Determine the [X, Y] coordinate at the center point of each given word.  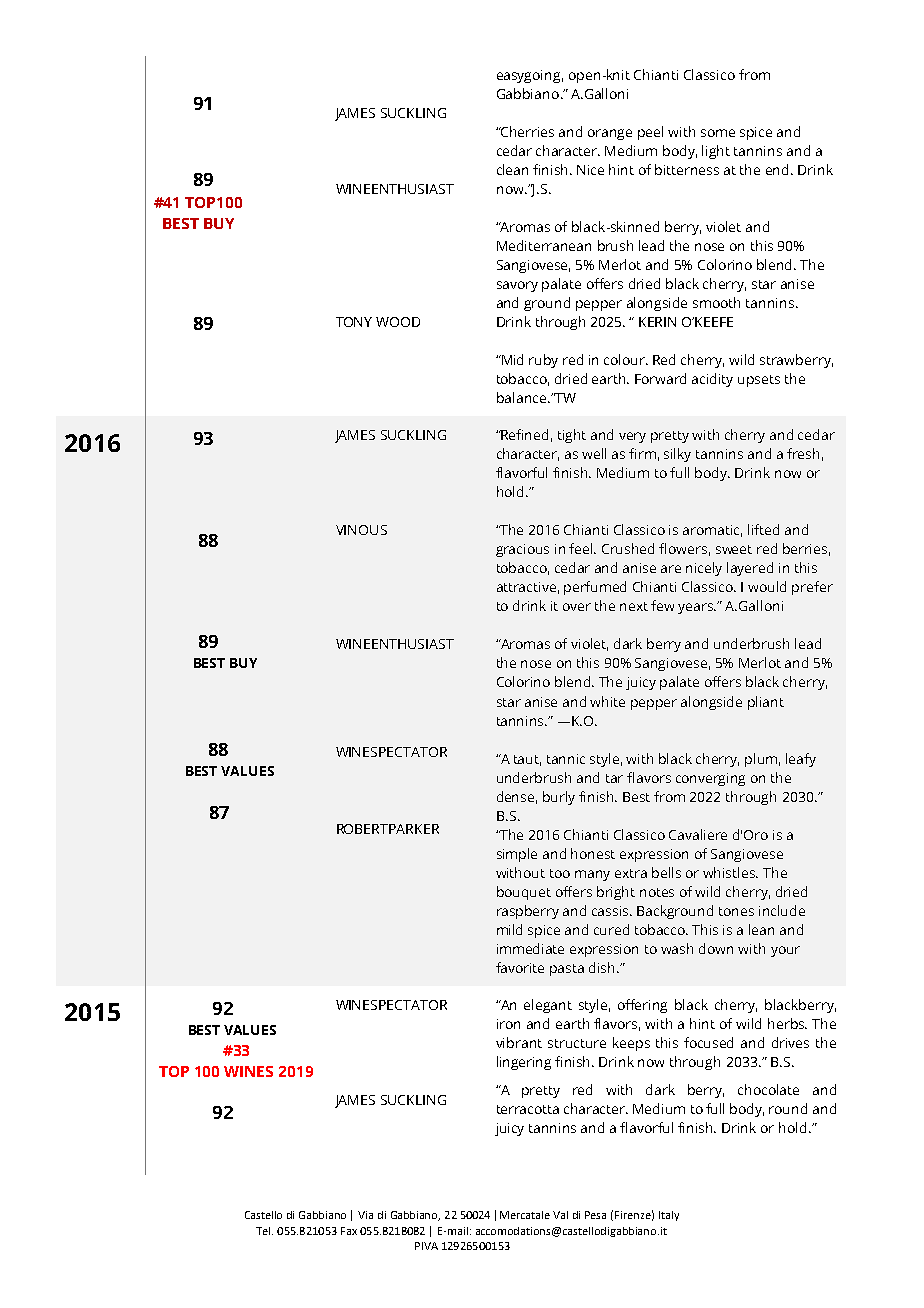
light [716, 152]
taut [527, 760]
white [607, 701]
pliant [766, 703]
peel [650, 133]
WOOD [398, 322]
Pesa [595, 1215]
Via [365, 1215]
